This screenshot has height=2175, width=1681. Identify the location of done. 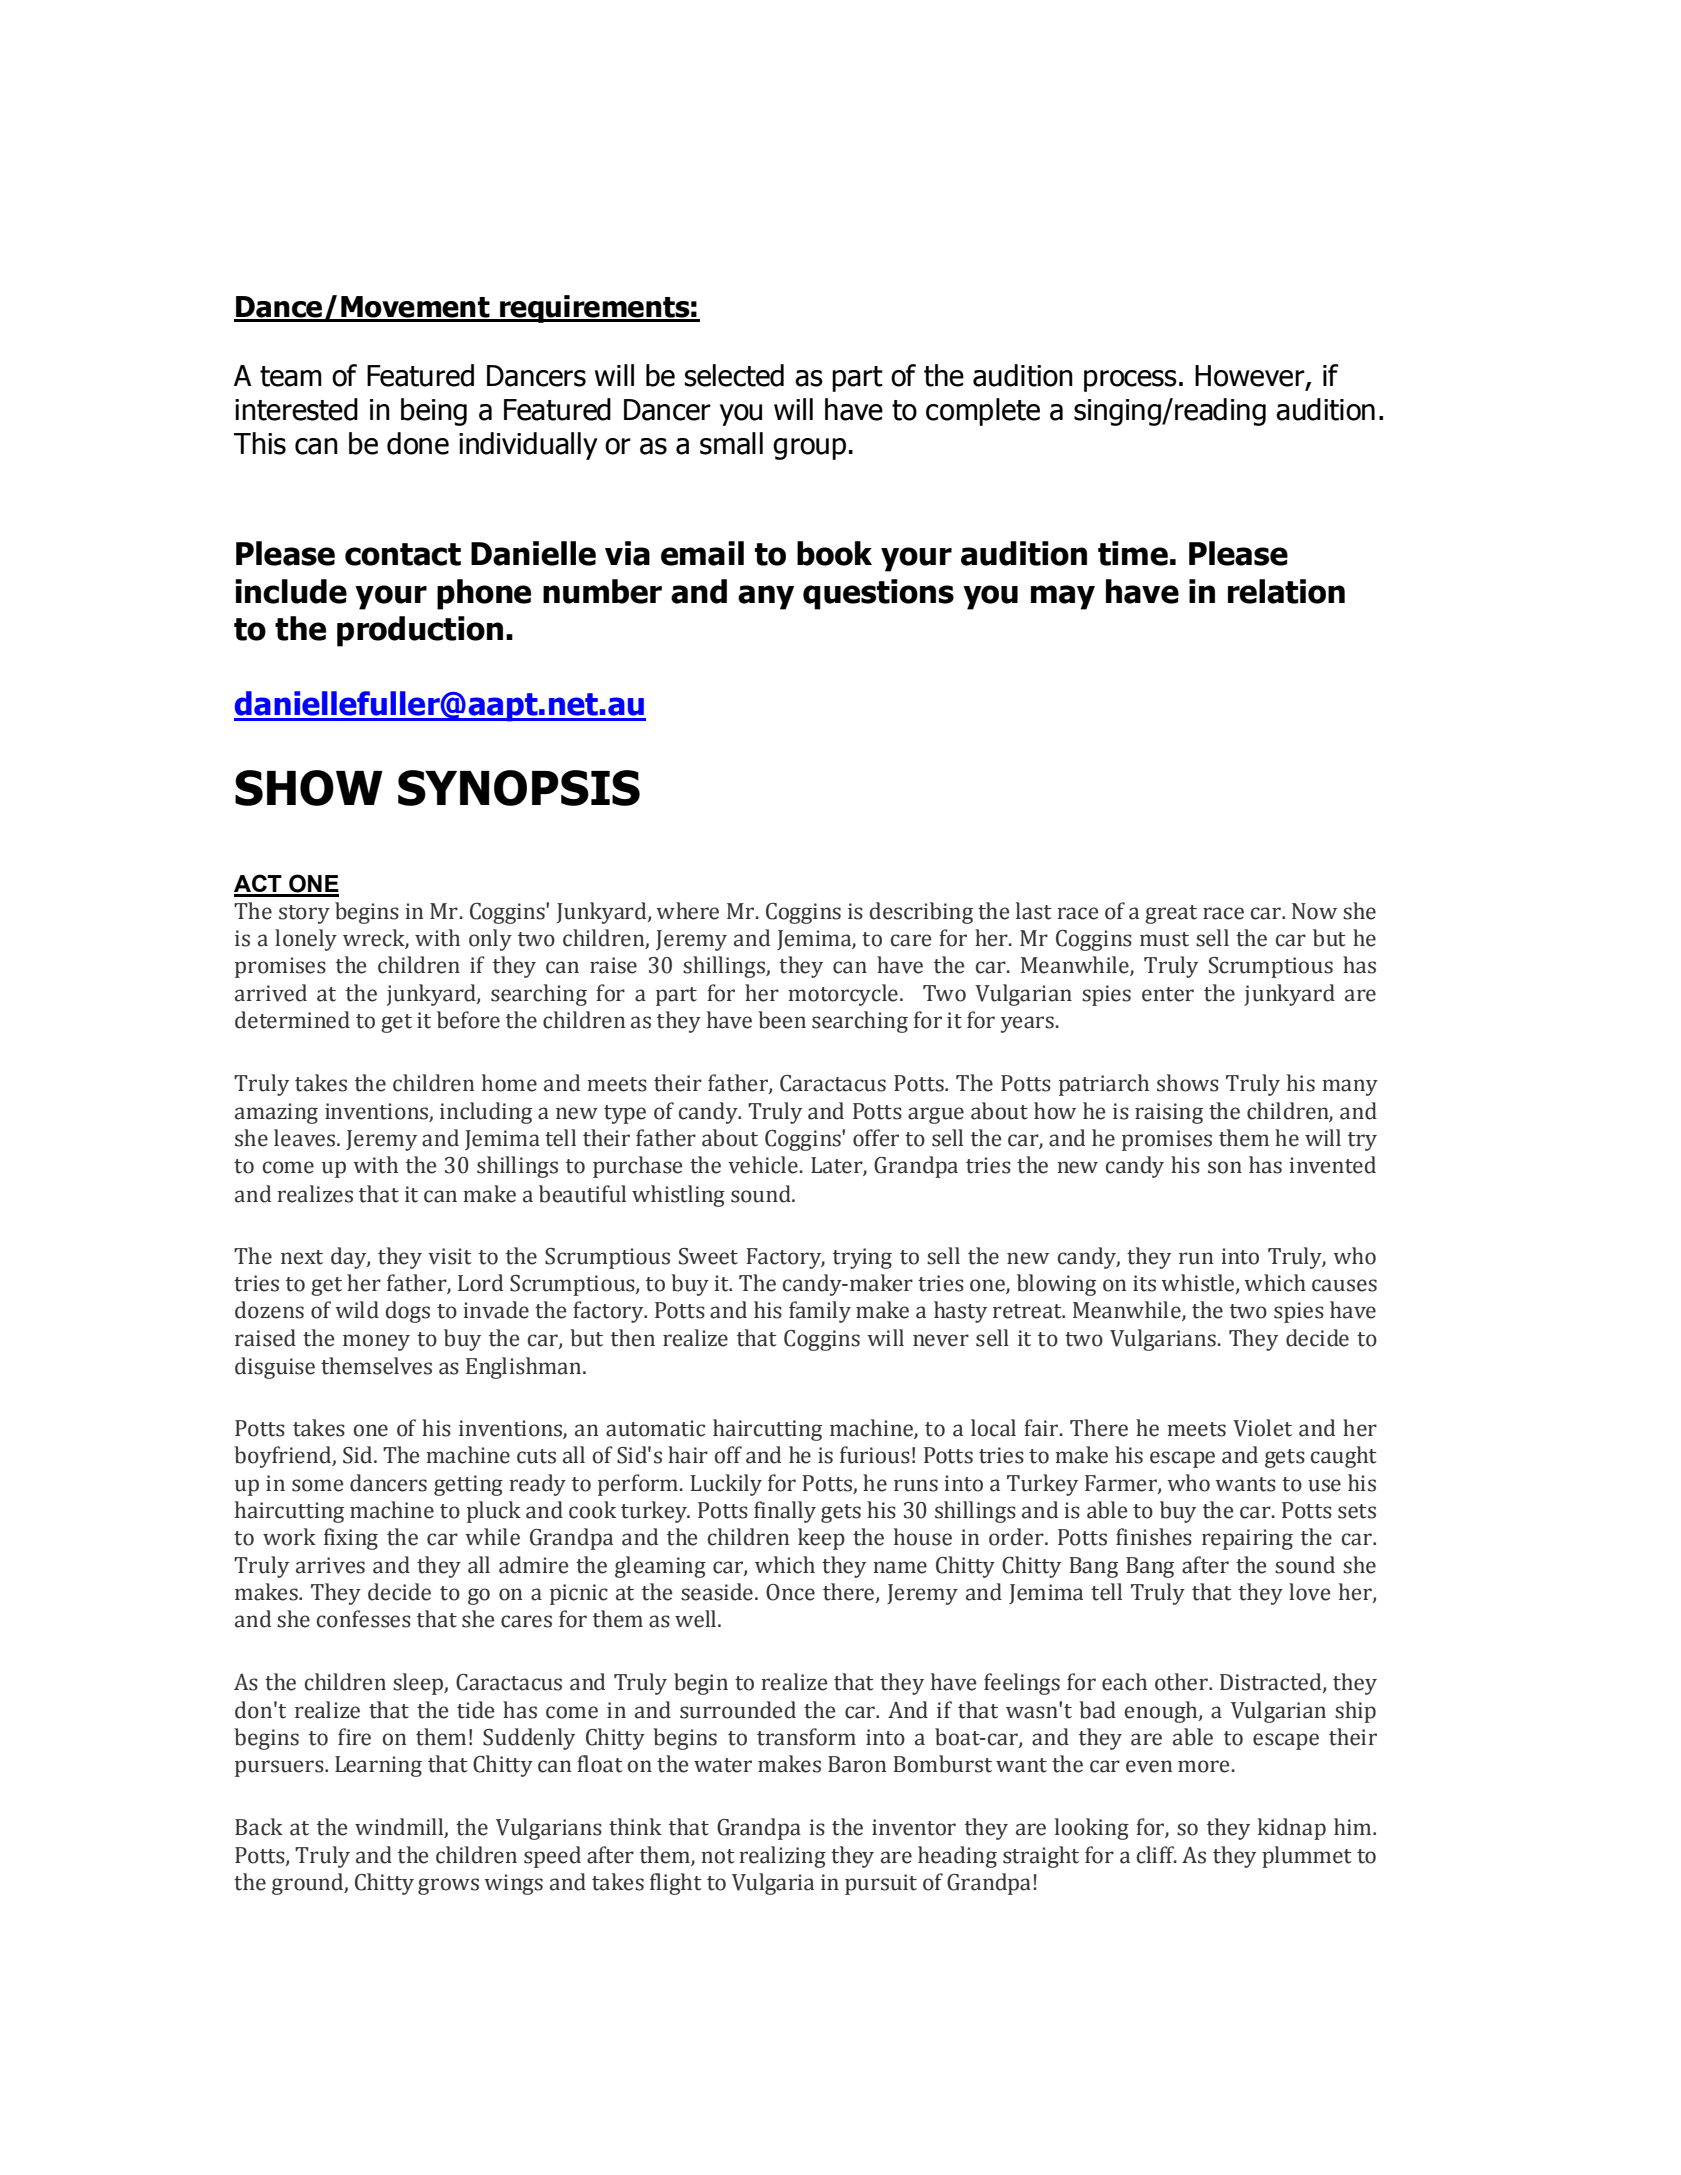
(418, 443).
